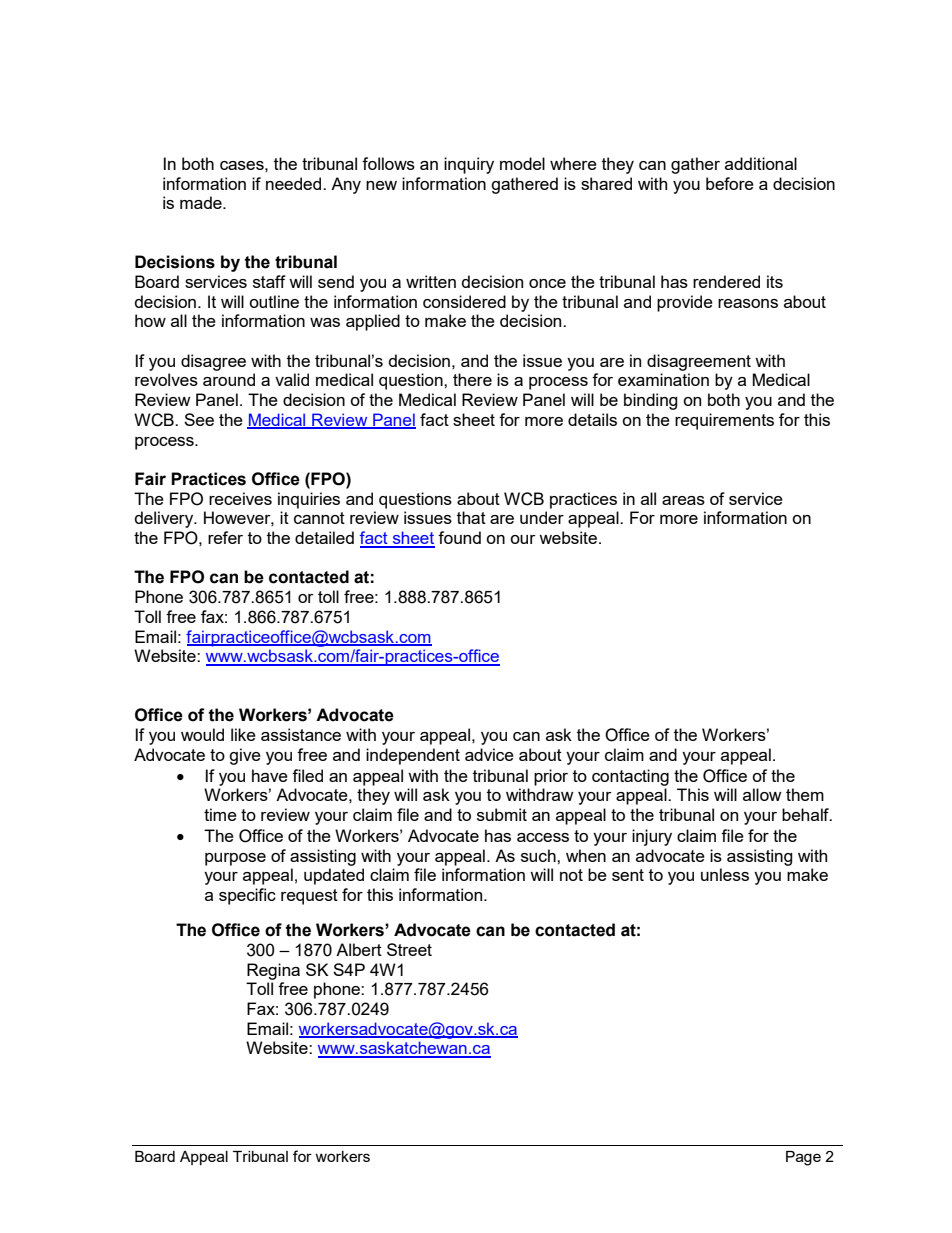  I want to click on Regina, so click(273, 971).
